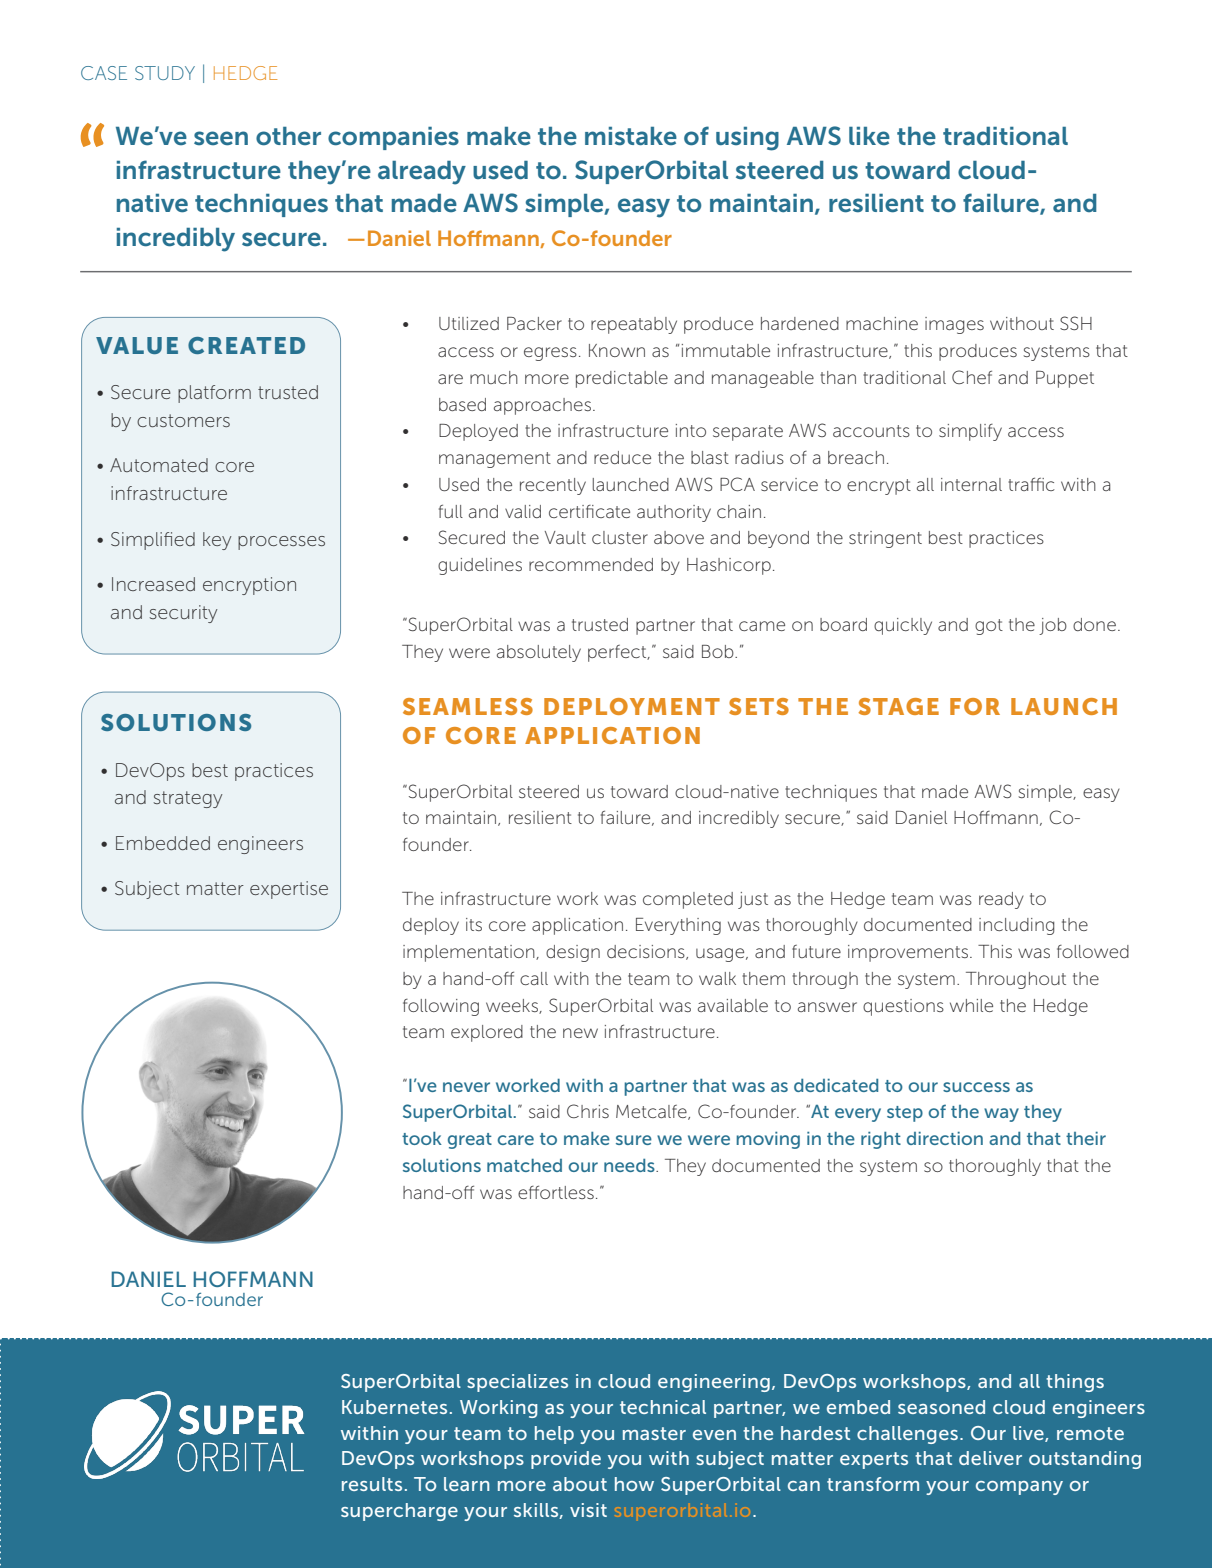 The height and width of the image is (1568, 1212). I want to click on seen, so click(221, 138).
